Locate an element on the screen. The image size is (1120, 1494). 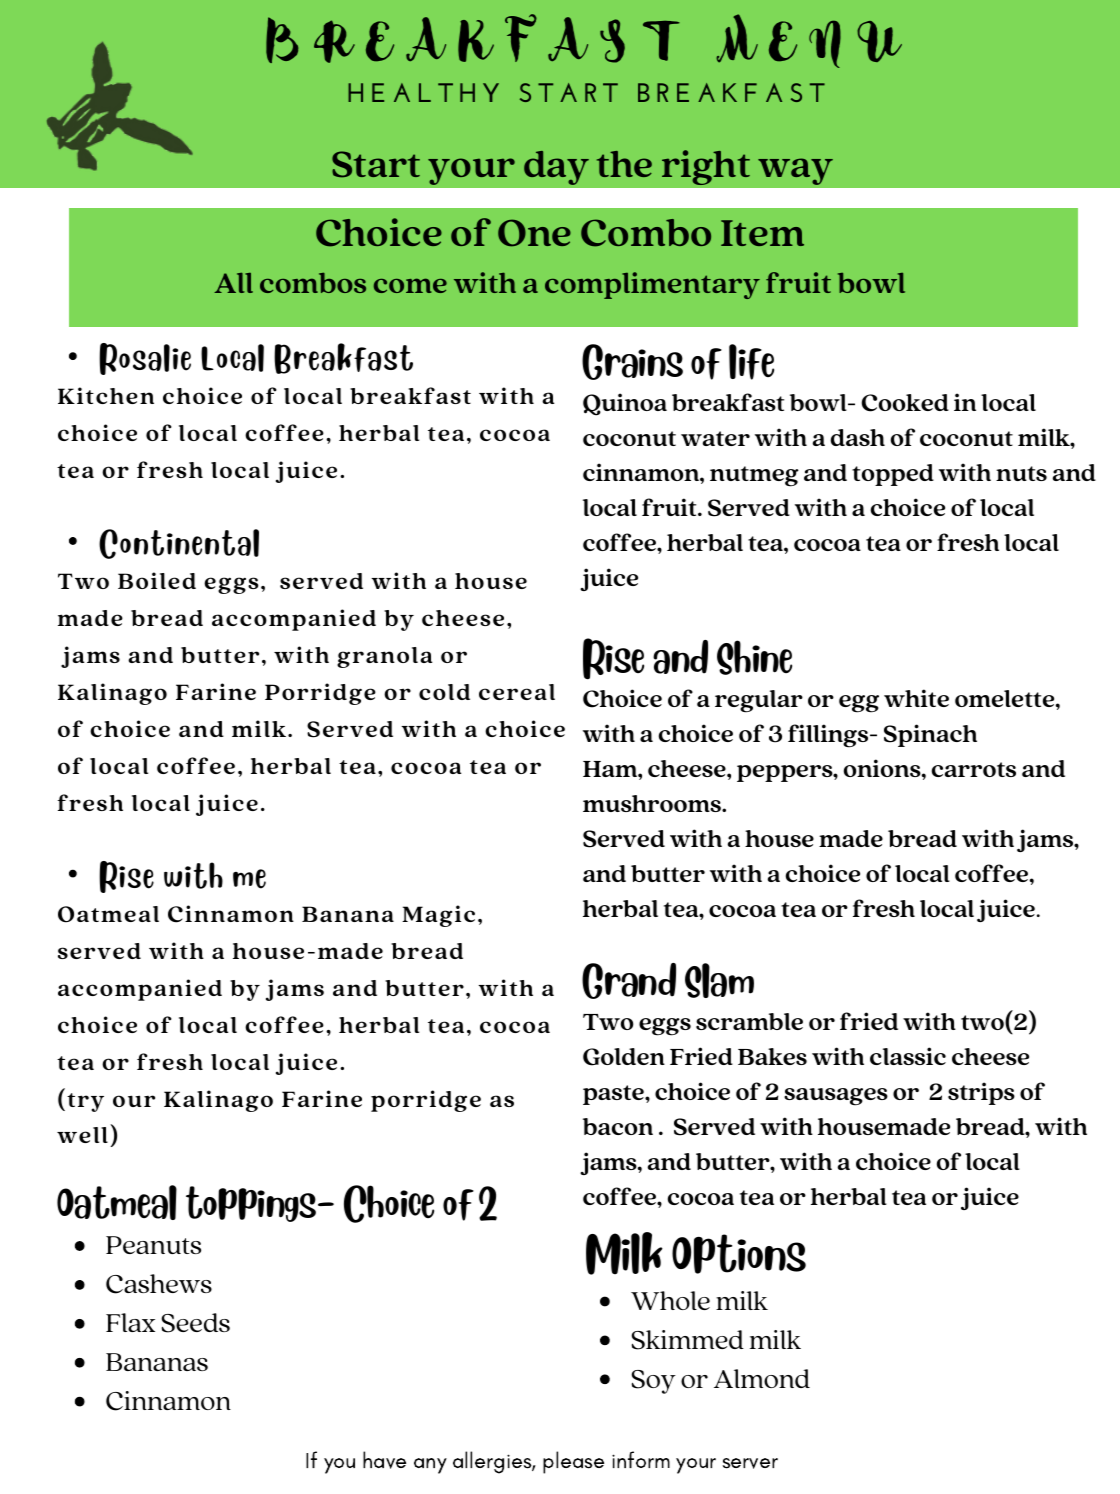
please is located at coordinates (573, 1462).
